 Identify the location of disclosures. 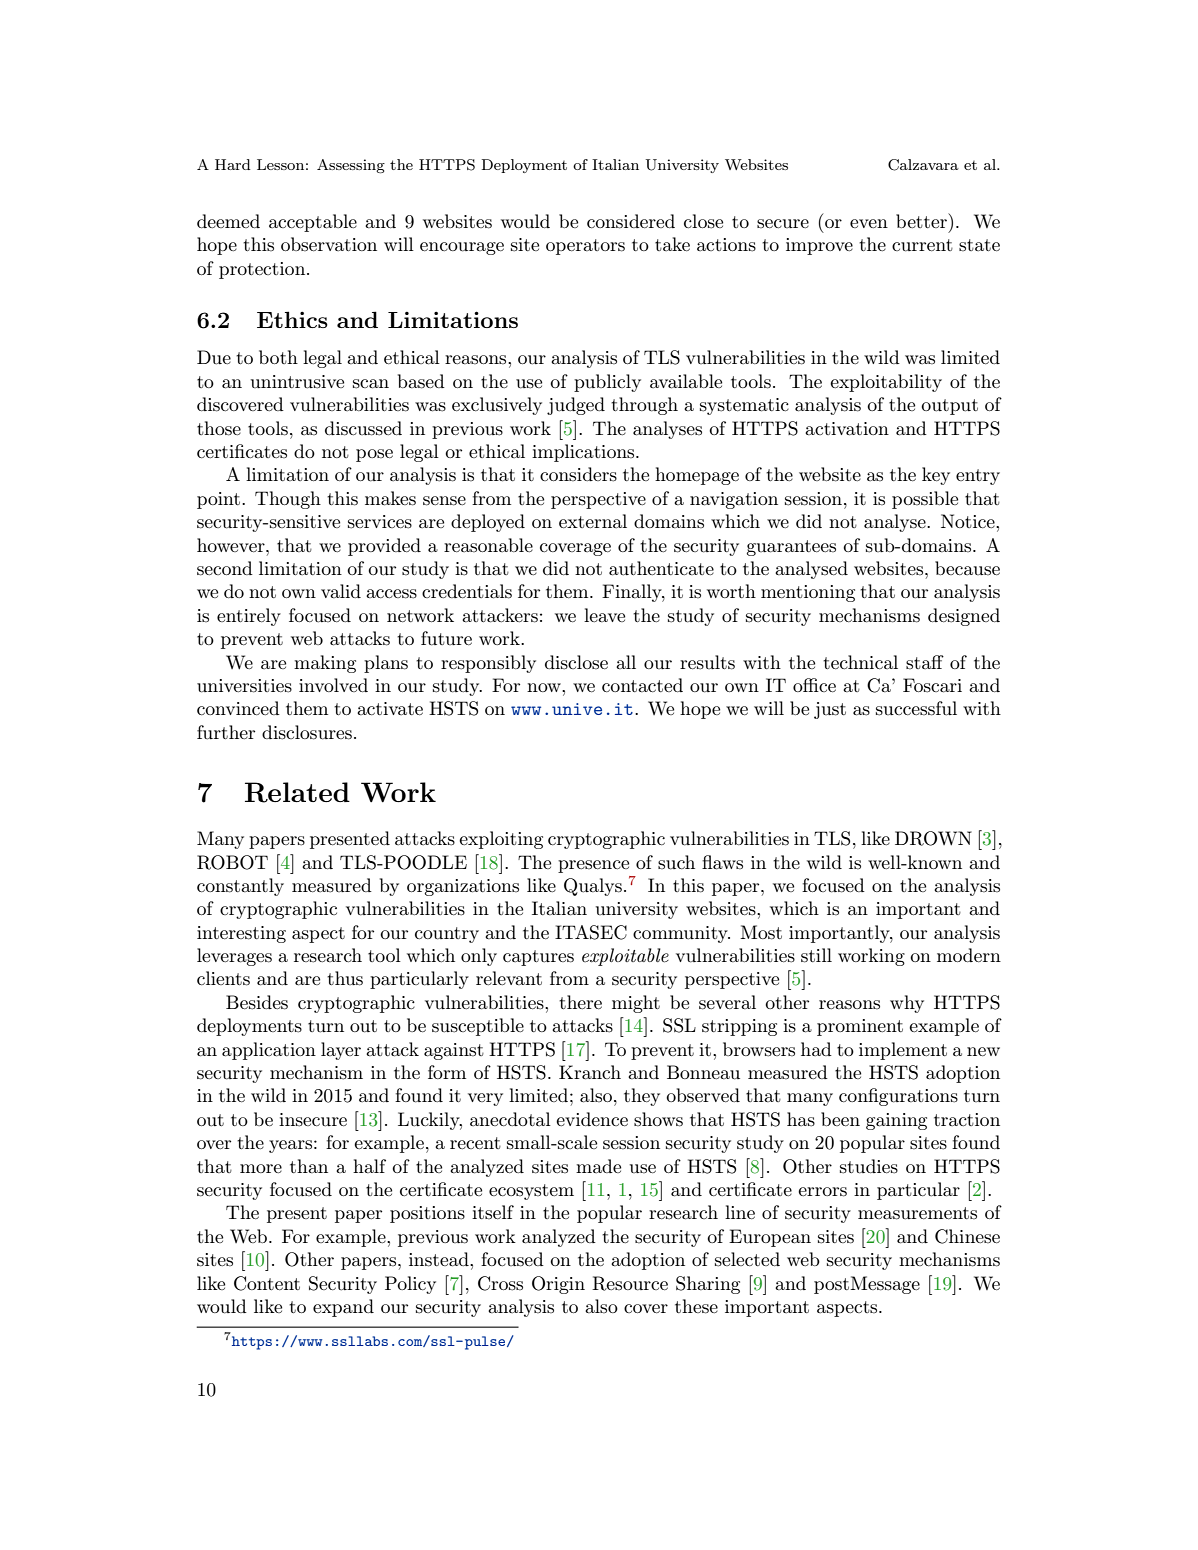
(307, 732).
